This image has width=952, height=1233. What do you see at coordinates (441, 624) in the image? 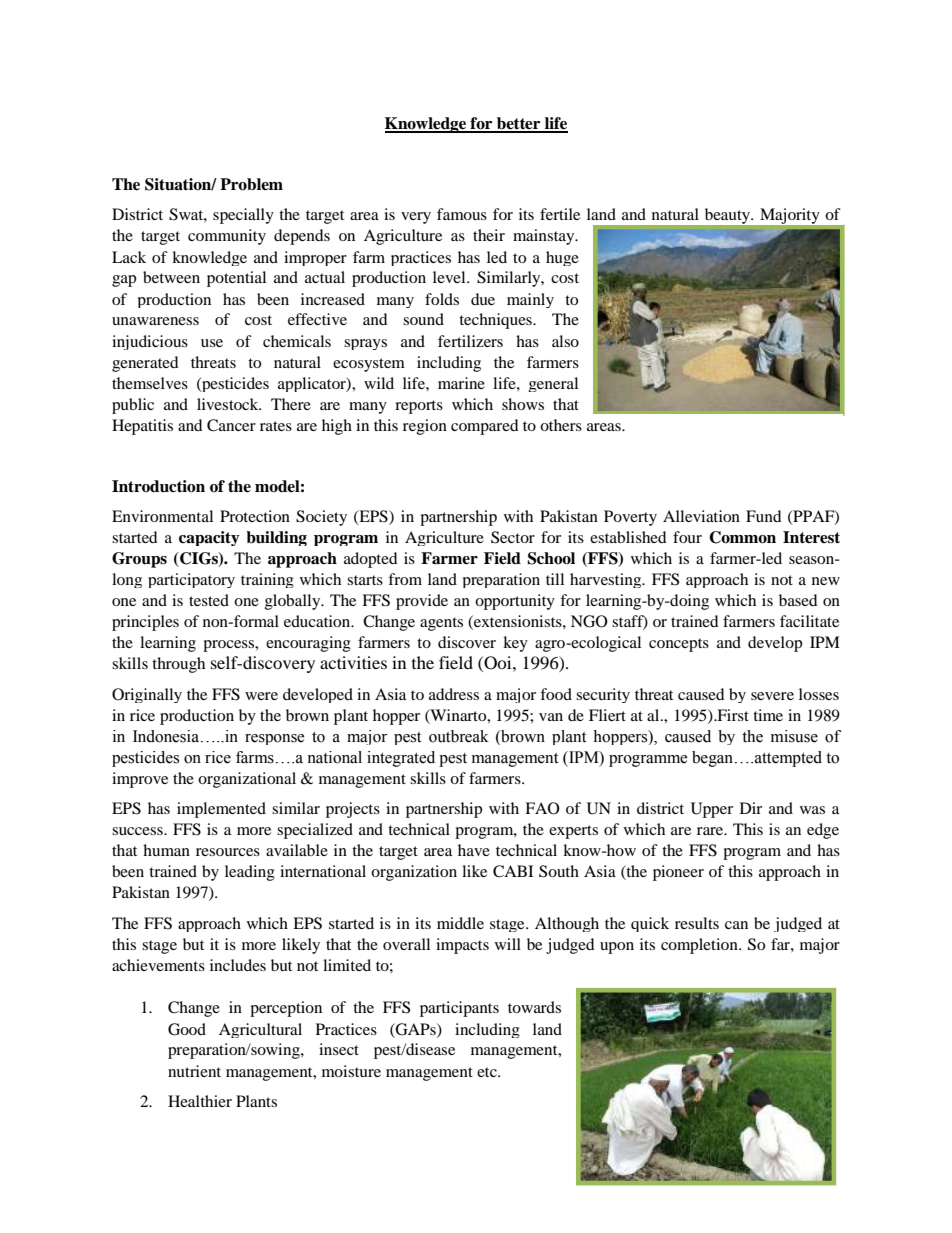
I see `agents` at bounding box center [441, 624].
